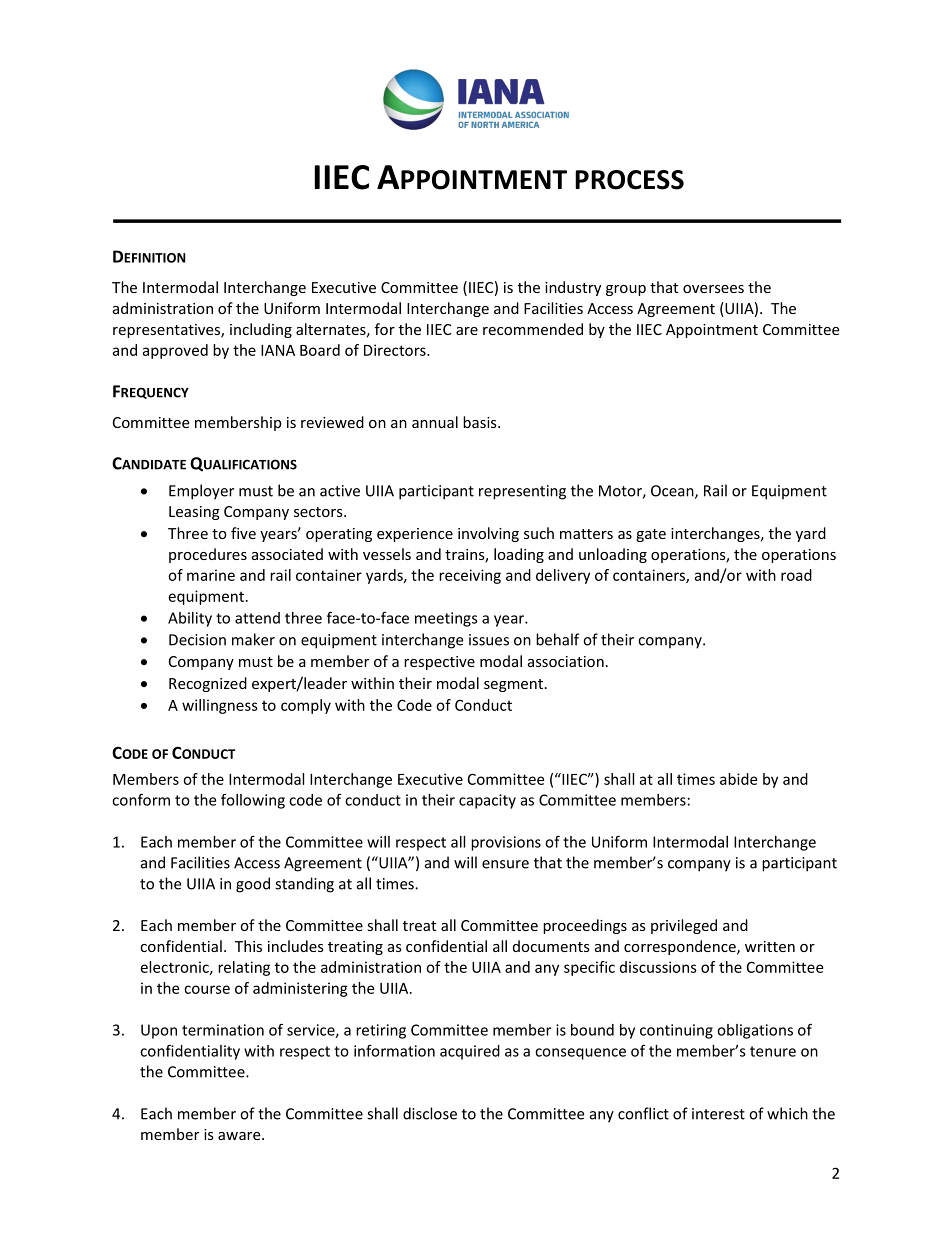 This screenshot has width=952, height=1233. What do you see at coordinates (738, 779) in the screenshot?
I see `abide` at bounding box center [738, 779].
